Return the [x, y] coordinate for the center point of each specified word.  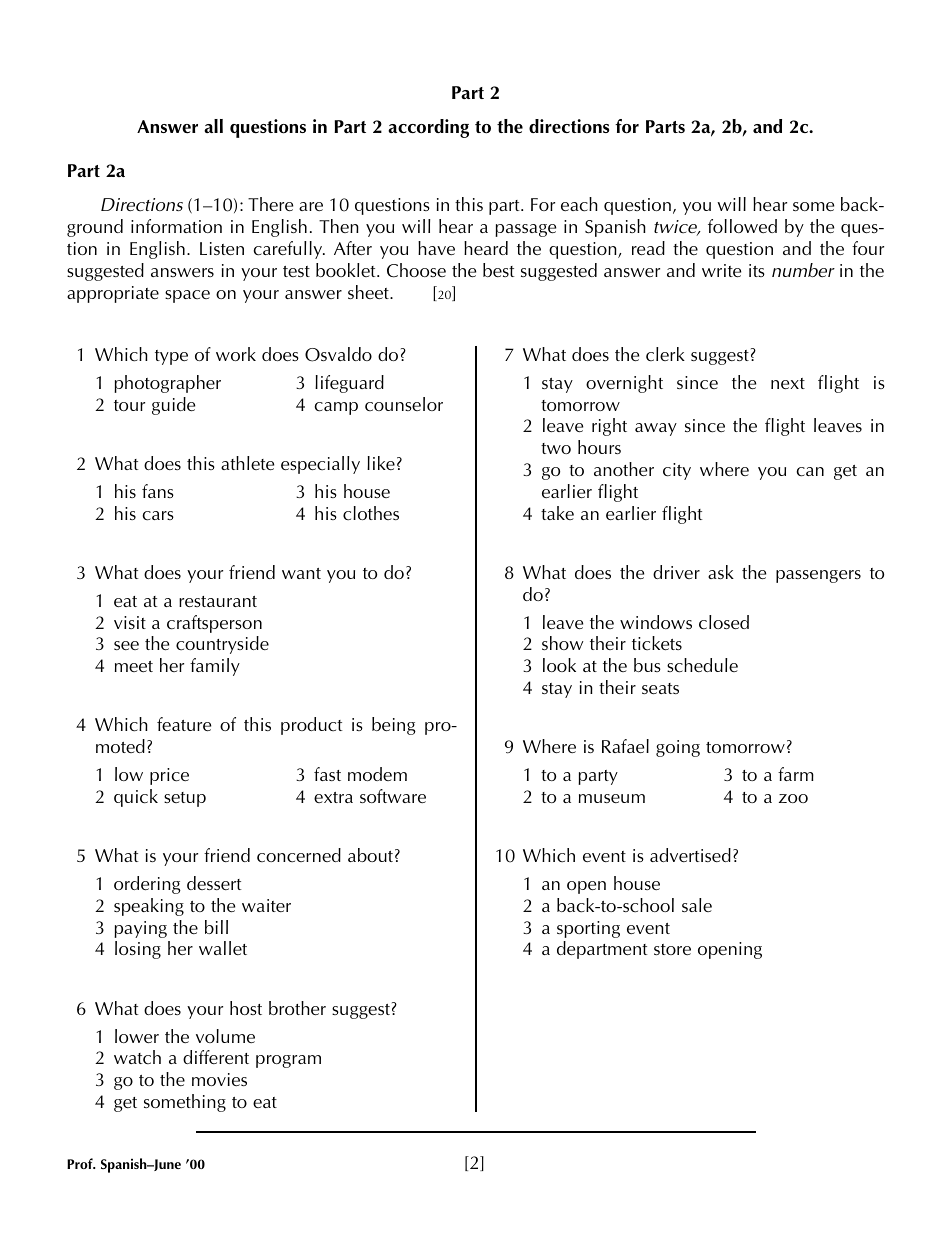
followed [742, 226]
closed [724, 622]
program [288, 1061]
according [428, 128]
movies [219, 1079]
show [563, 643]
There [270, 204]
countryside [222, 645]
